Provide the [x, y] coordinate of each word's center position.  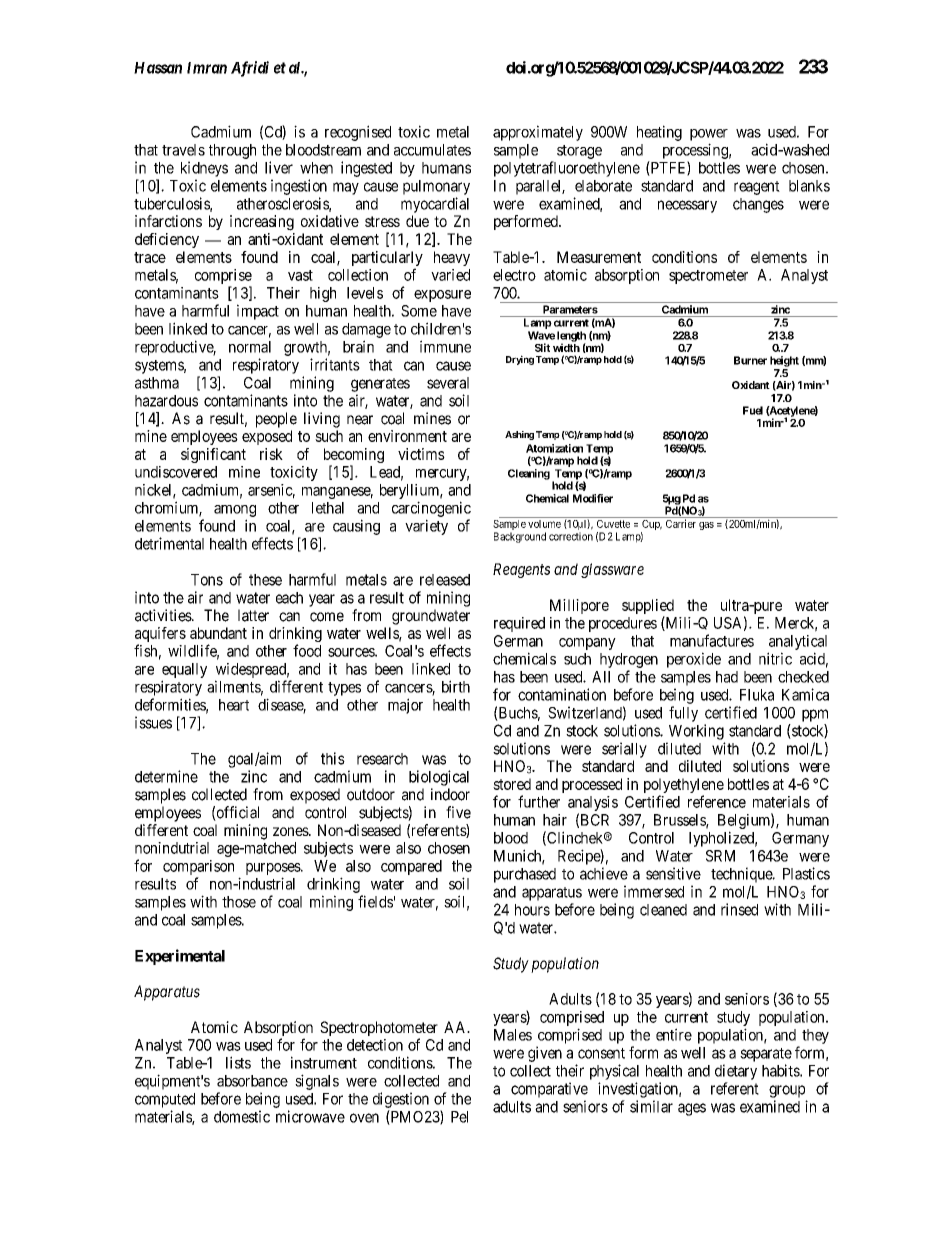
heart [234, 705]
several [448, 383]
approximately [538, 133]
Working [696, 732]
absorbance [252, 1081]
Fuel [753, 410]
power [709, 135]
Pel [459, 1117]
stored [512, 784]
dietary [736, 1072]
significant [213, 455]
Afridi [250, 69]
